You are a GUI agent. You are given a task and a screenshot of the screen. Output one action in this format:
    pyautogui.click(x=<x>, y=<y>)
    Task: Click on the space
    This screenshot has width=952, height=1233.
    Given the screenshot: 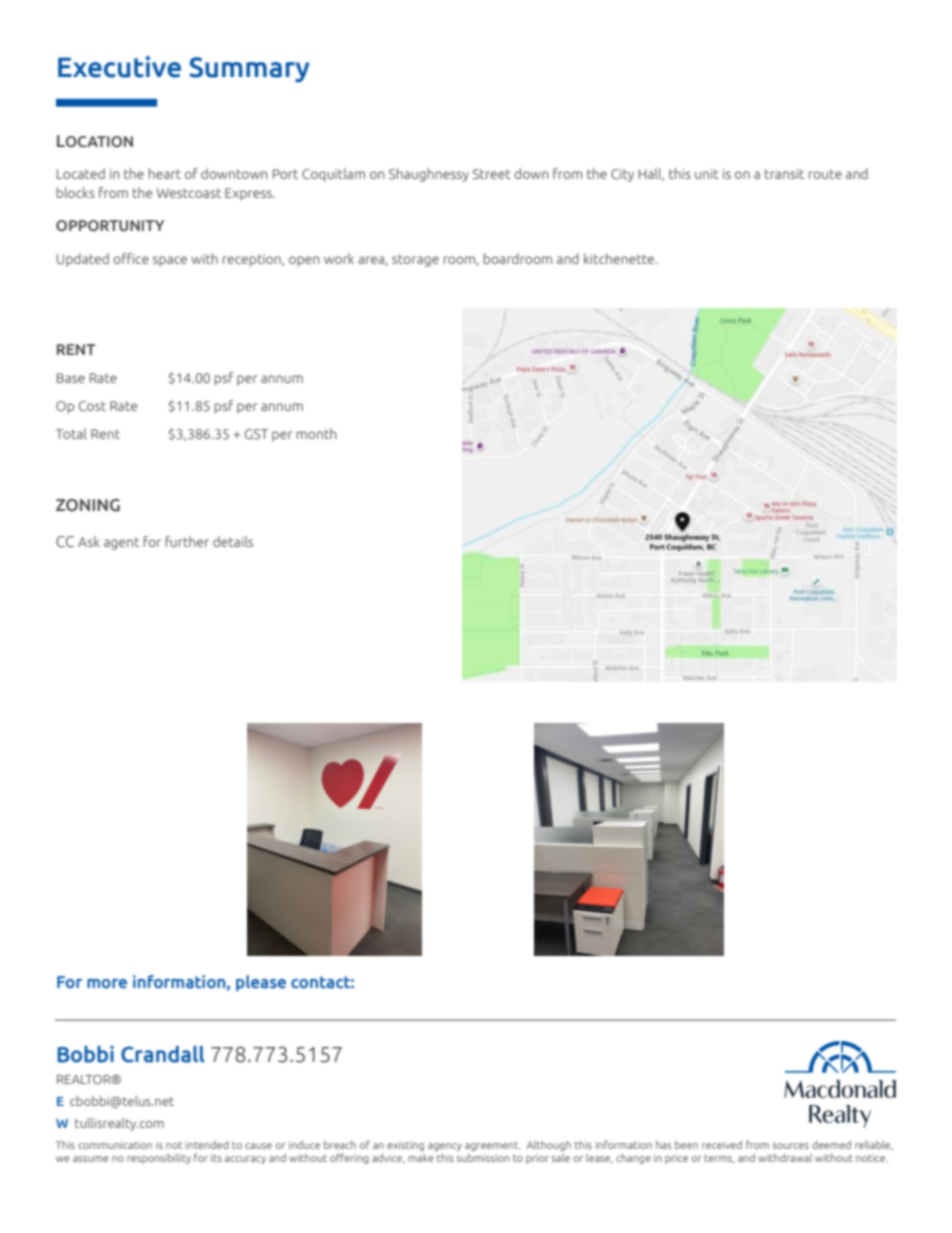 What is the action you would take?
    pyautogui.click(x=170, y=261)
